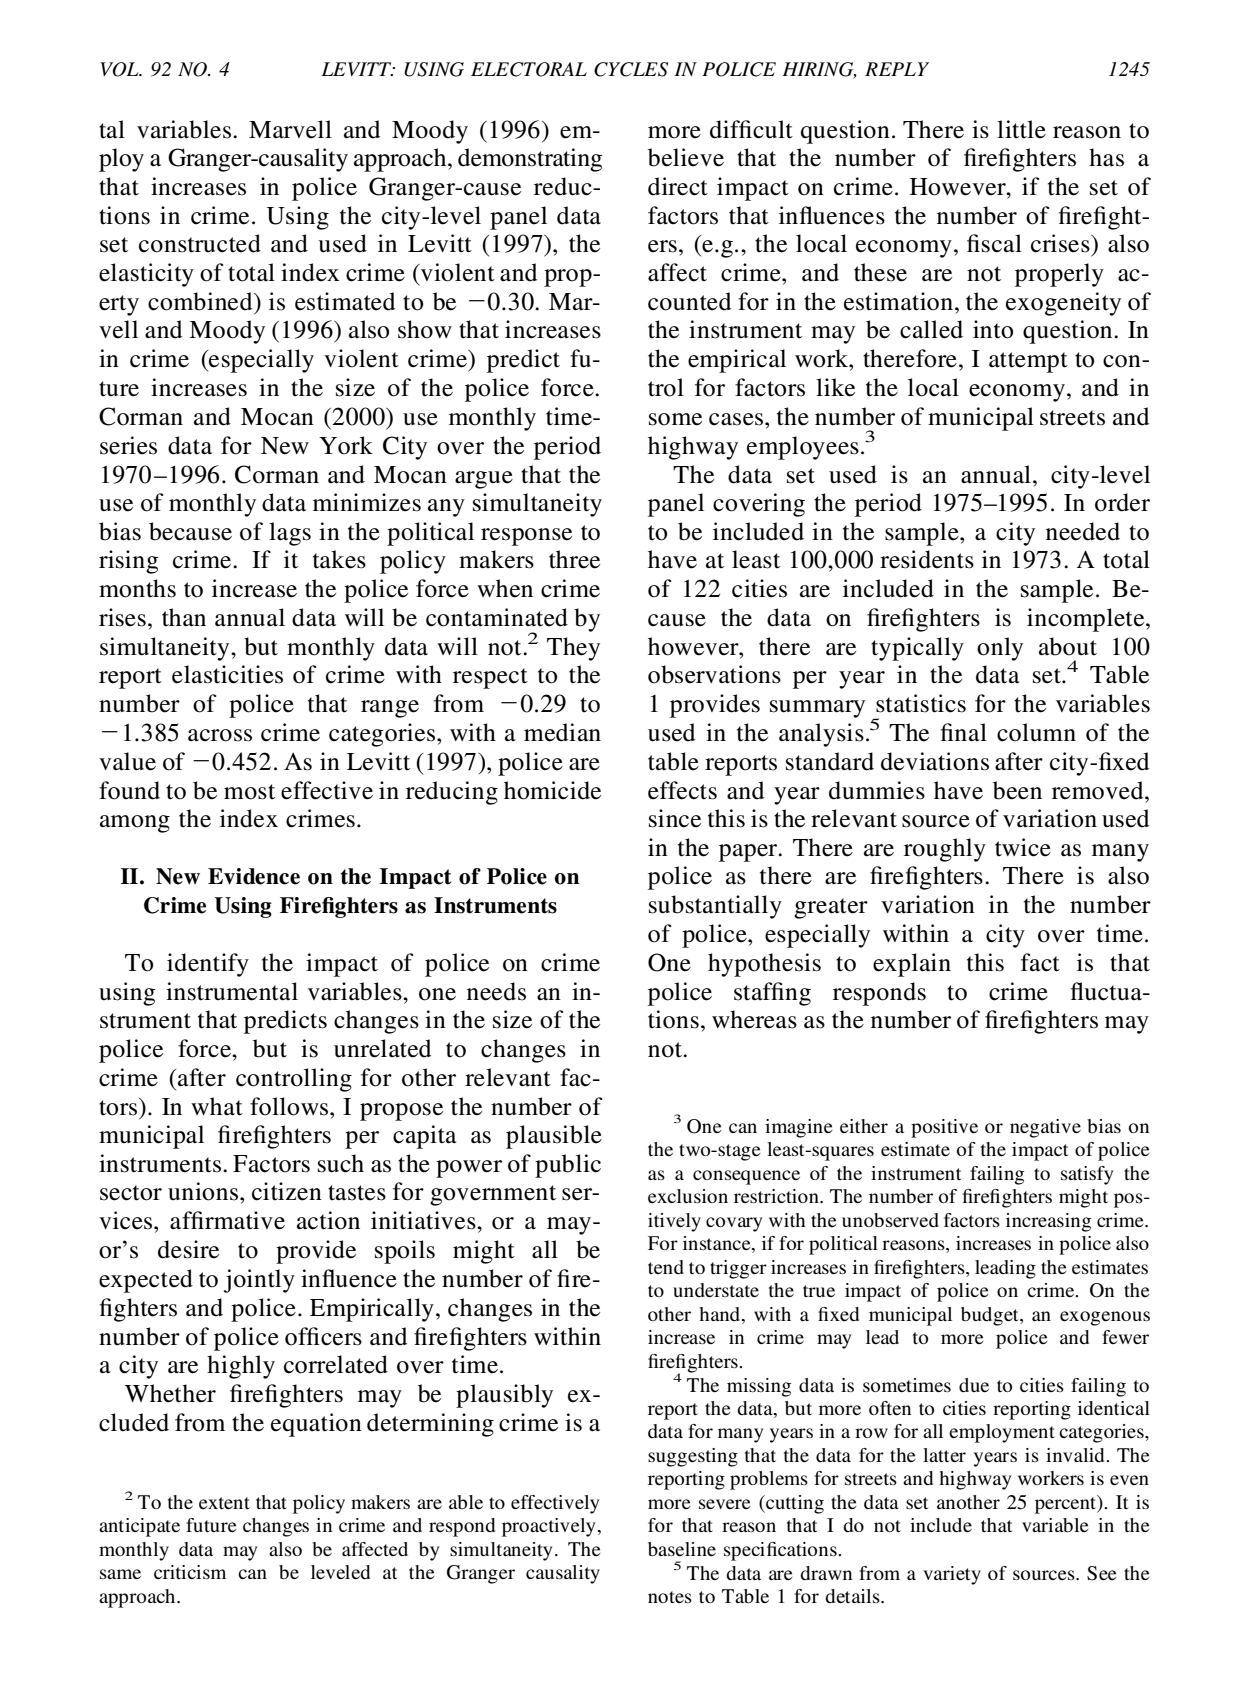 This document has width=1252, height=1687. What do you see at coordinates (1021, 129) in the document?
I see `little` at bounding box center [1021, 129].
